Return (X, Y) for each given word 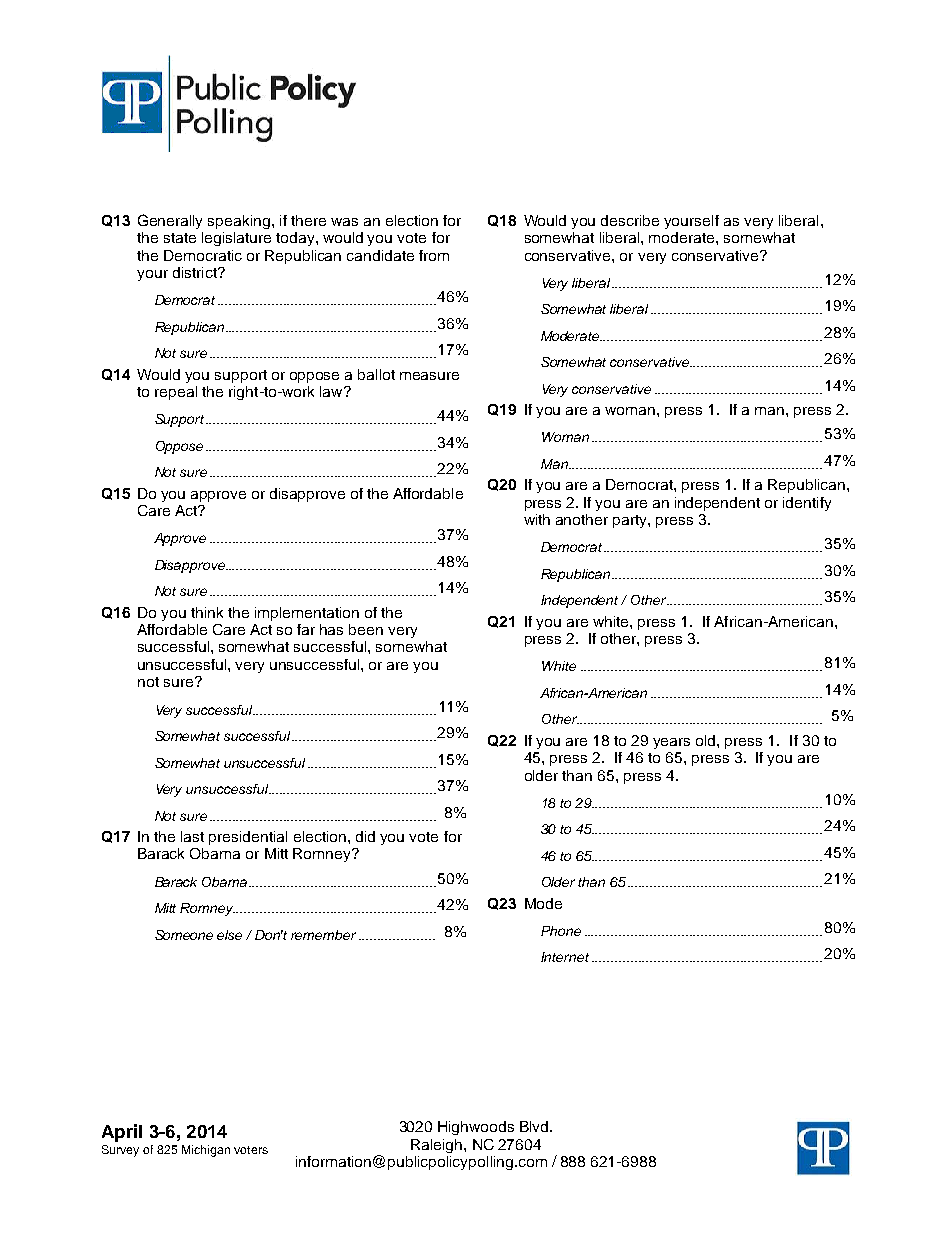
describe (630, 220)
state (180, 238)
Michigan (206, 1151)
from (434, 255)
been (366, 629)
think (207, 612)
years (671, 743)
